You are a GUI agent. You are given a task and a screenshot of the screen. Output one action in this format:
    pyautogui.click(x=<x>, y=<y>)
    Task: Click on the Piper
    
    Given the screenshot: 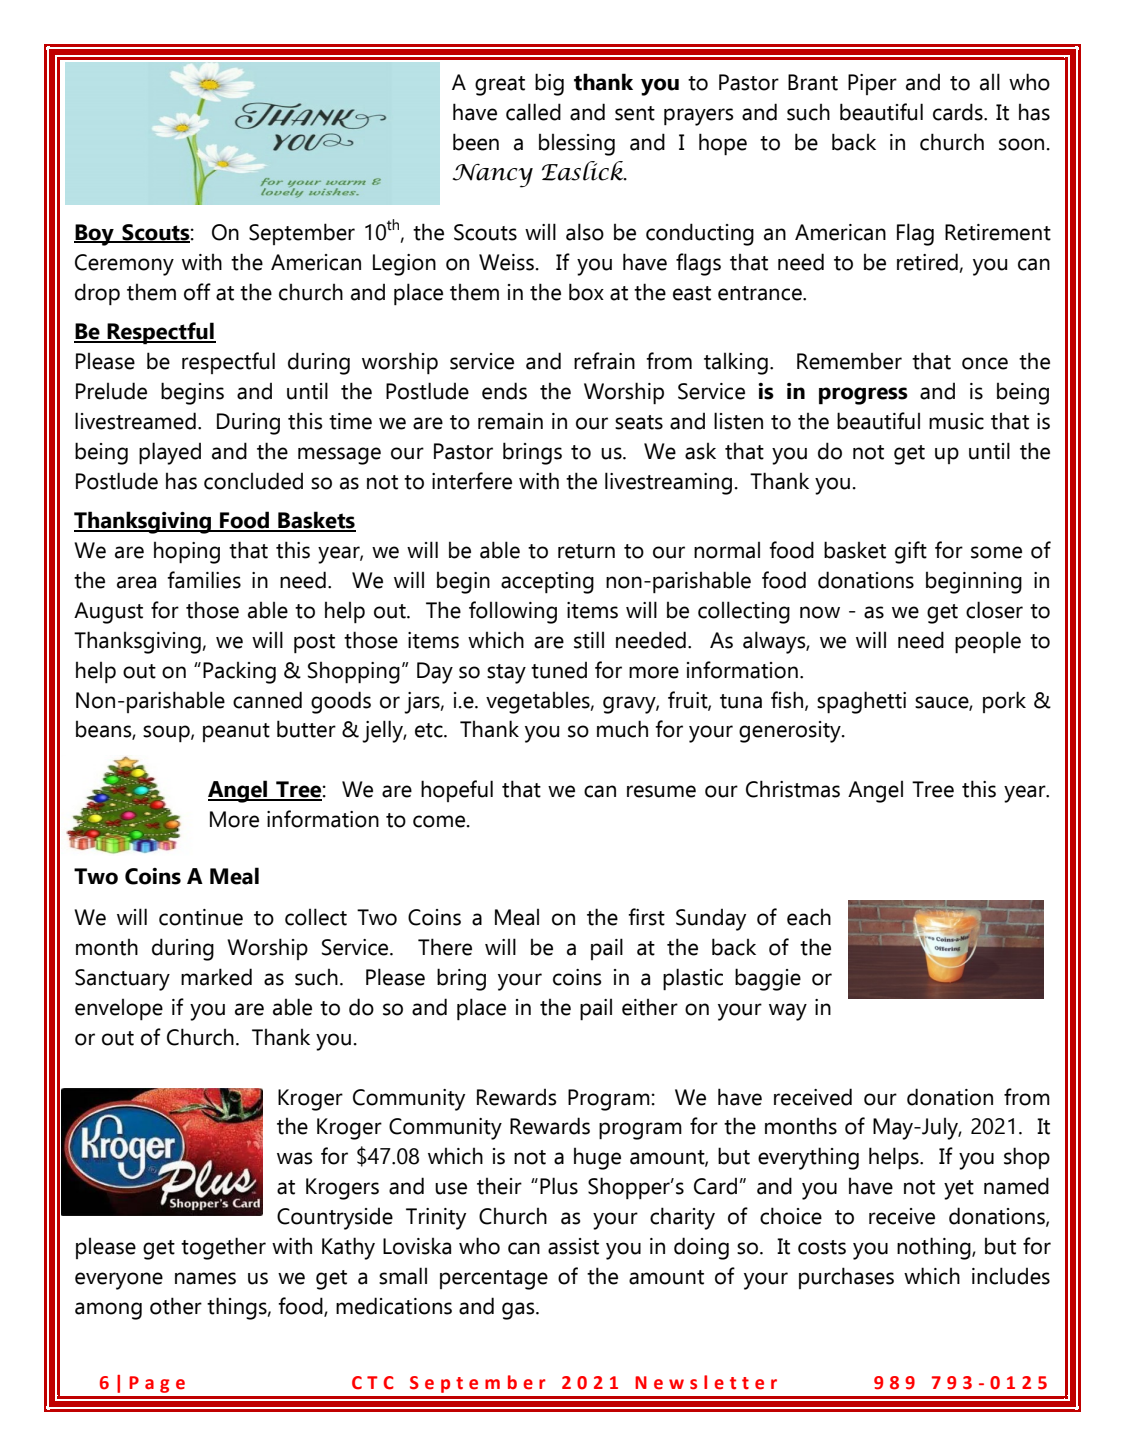 What is the action you would take?
    pyautogui.click(x=872, y=84)
